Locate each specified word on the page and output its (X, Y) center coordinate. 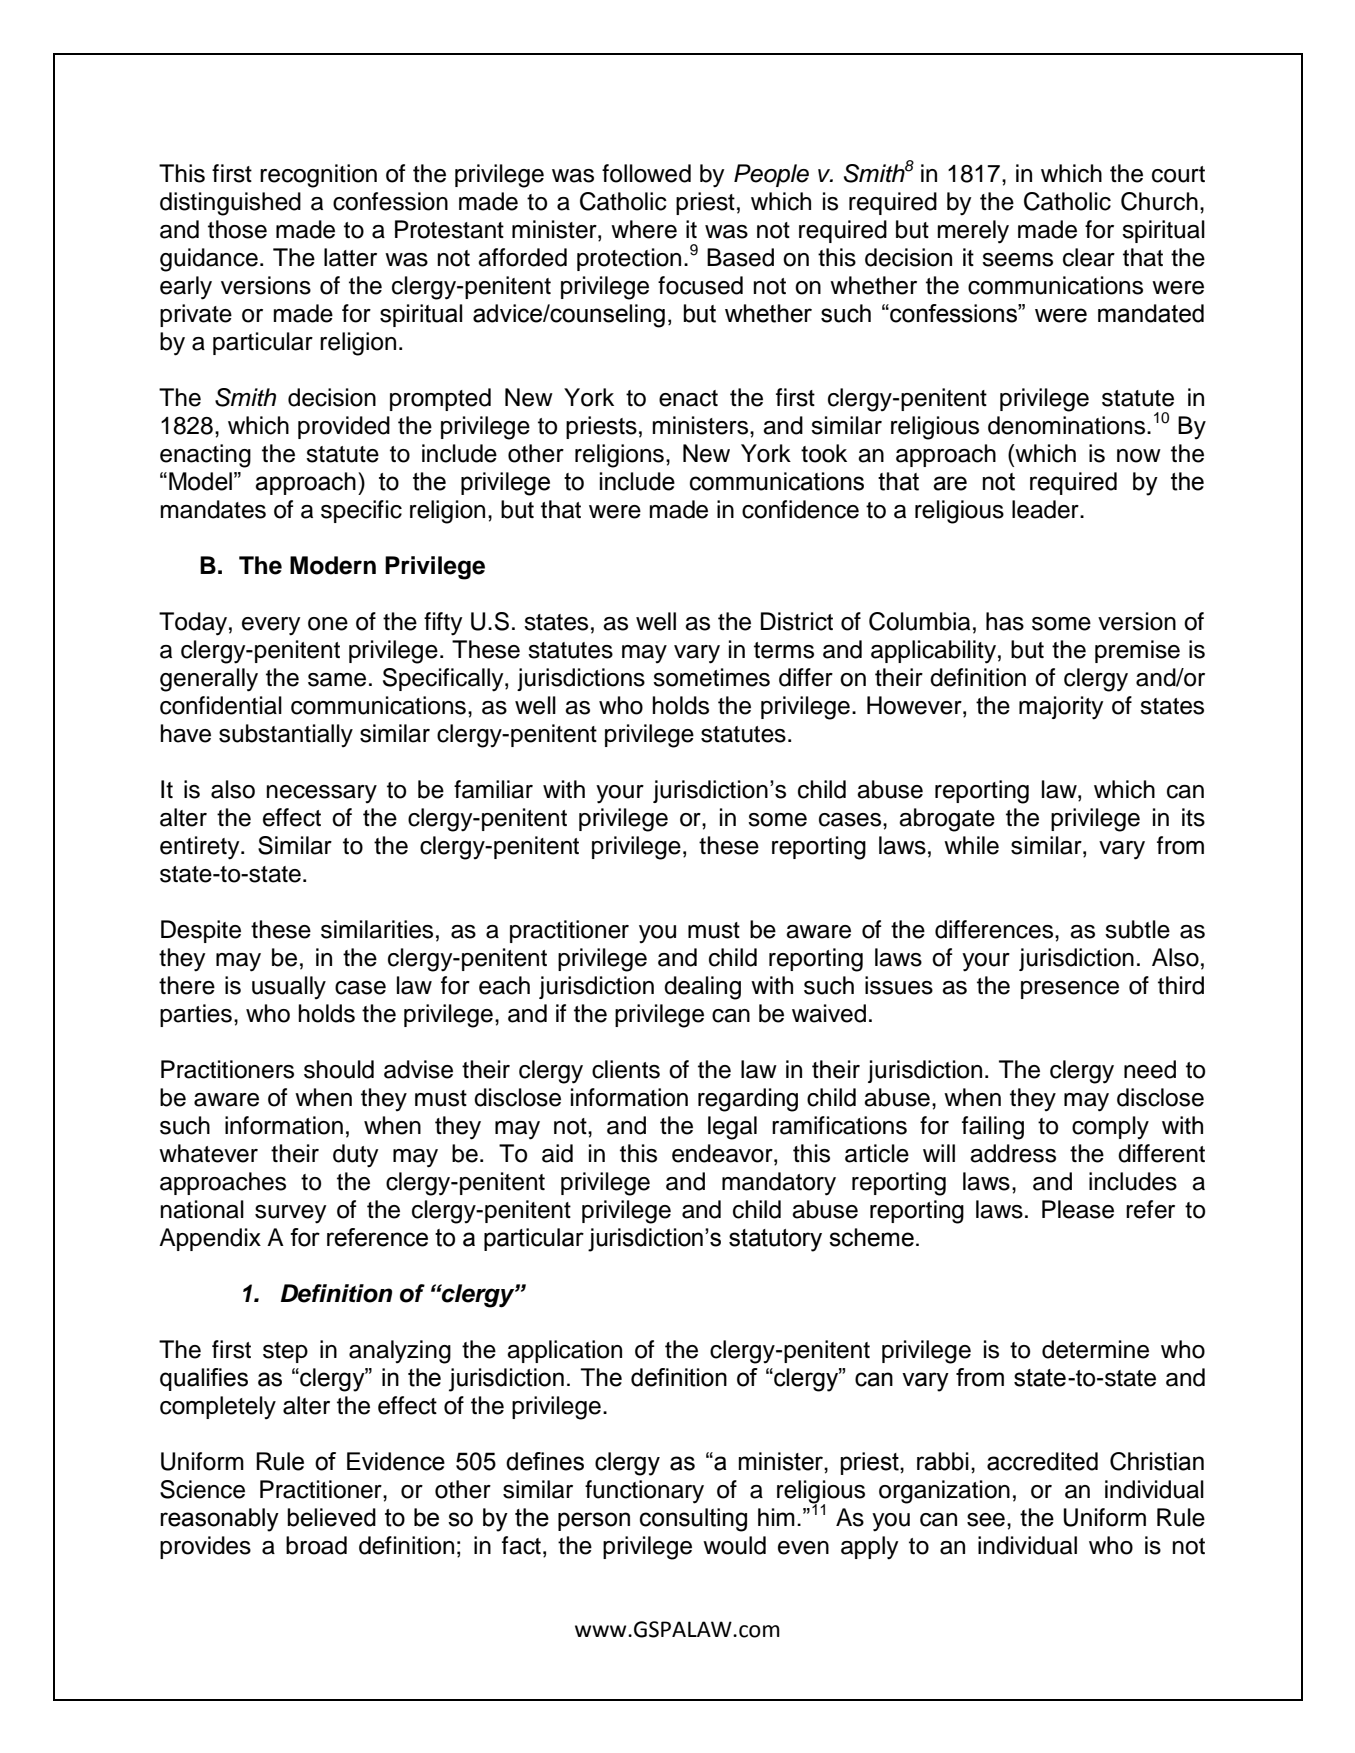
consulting (693, 1520)
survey (290, 1214)
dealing (702, 988)
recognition (318, 176)
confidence (800, 509)
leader (1046, 509)
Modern (333, 565)
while (971, 845)
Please (1078, 1209)
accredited (1042, 1461)
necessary (321, 794)
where (644, 229)
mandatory (779, 1184)
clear (1089, 257)
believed (331, 1517)
